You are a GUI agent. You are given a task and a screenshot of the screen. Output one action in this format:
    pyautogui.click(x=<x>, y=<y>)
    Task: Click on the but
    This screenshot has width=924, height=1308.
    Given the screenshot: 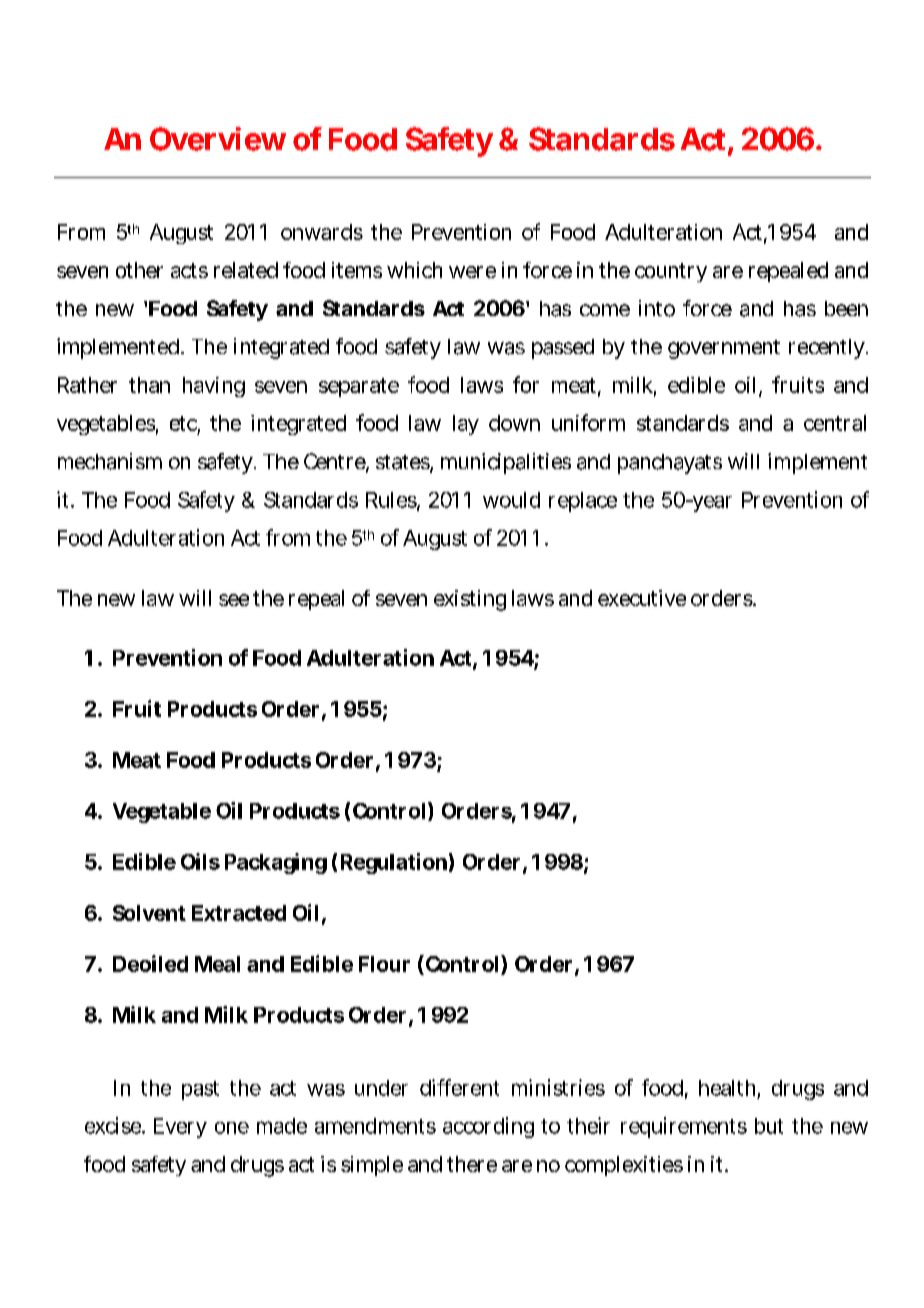 What is the action you would take?
    pyautogui.click(x=769, y=1126)
